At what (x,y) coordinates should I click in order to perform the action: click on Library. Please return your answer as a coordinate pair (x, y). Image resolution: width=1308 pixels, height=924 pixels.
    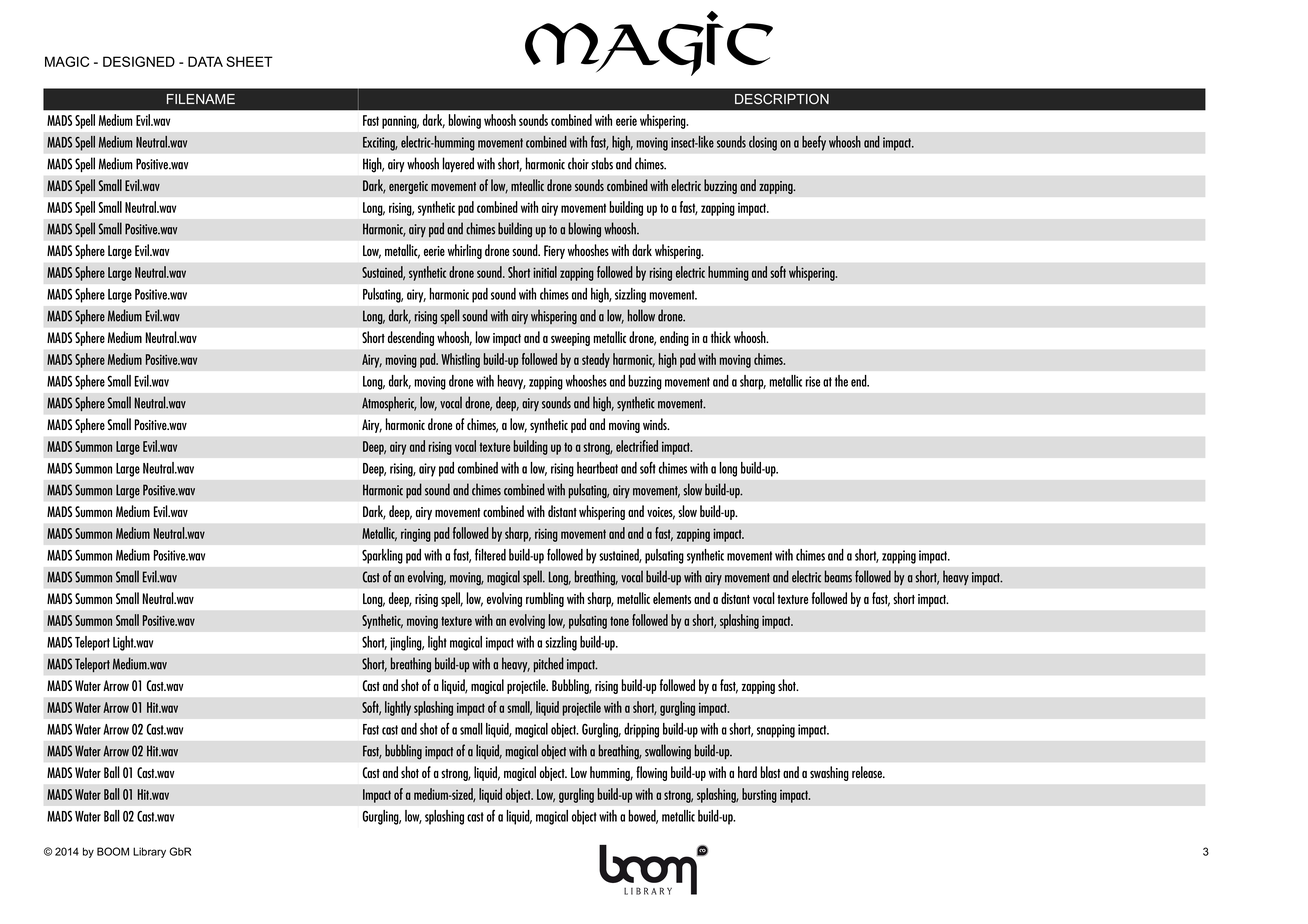
    Looking at the image, I should click on (149, 852).
